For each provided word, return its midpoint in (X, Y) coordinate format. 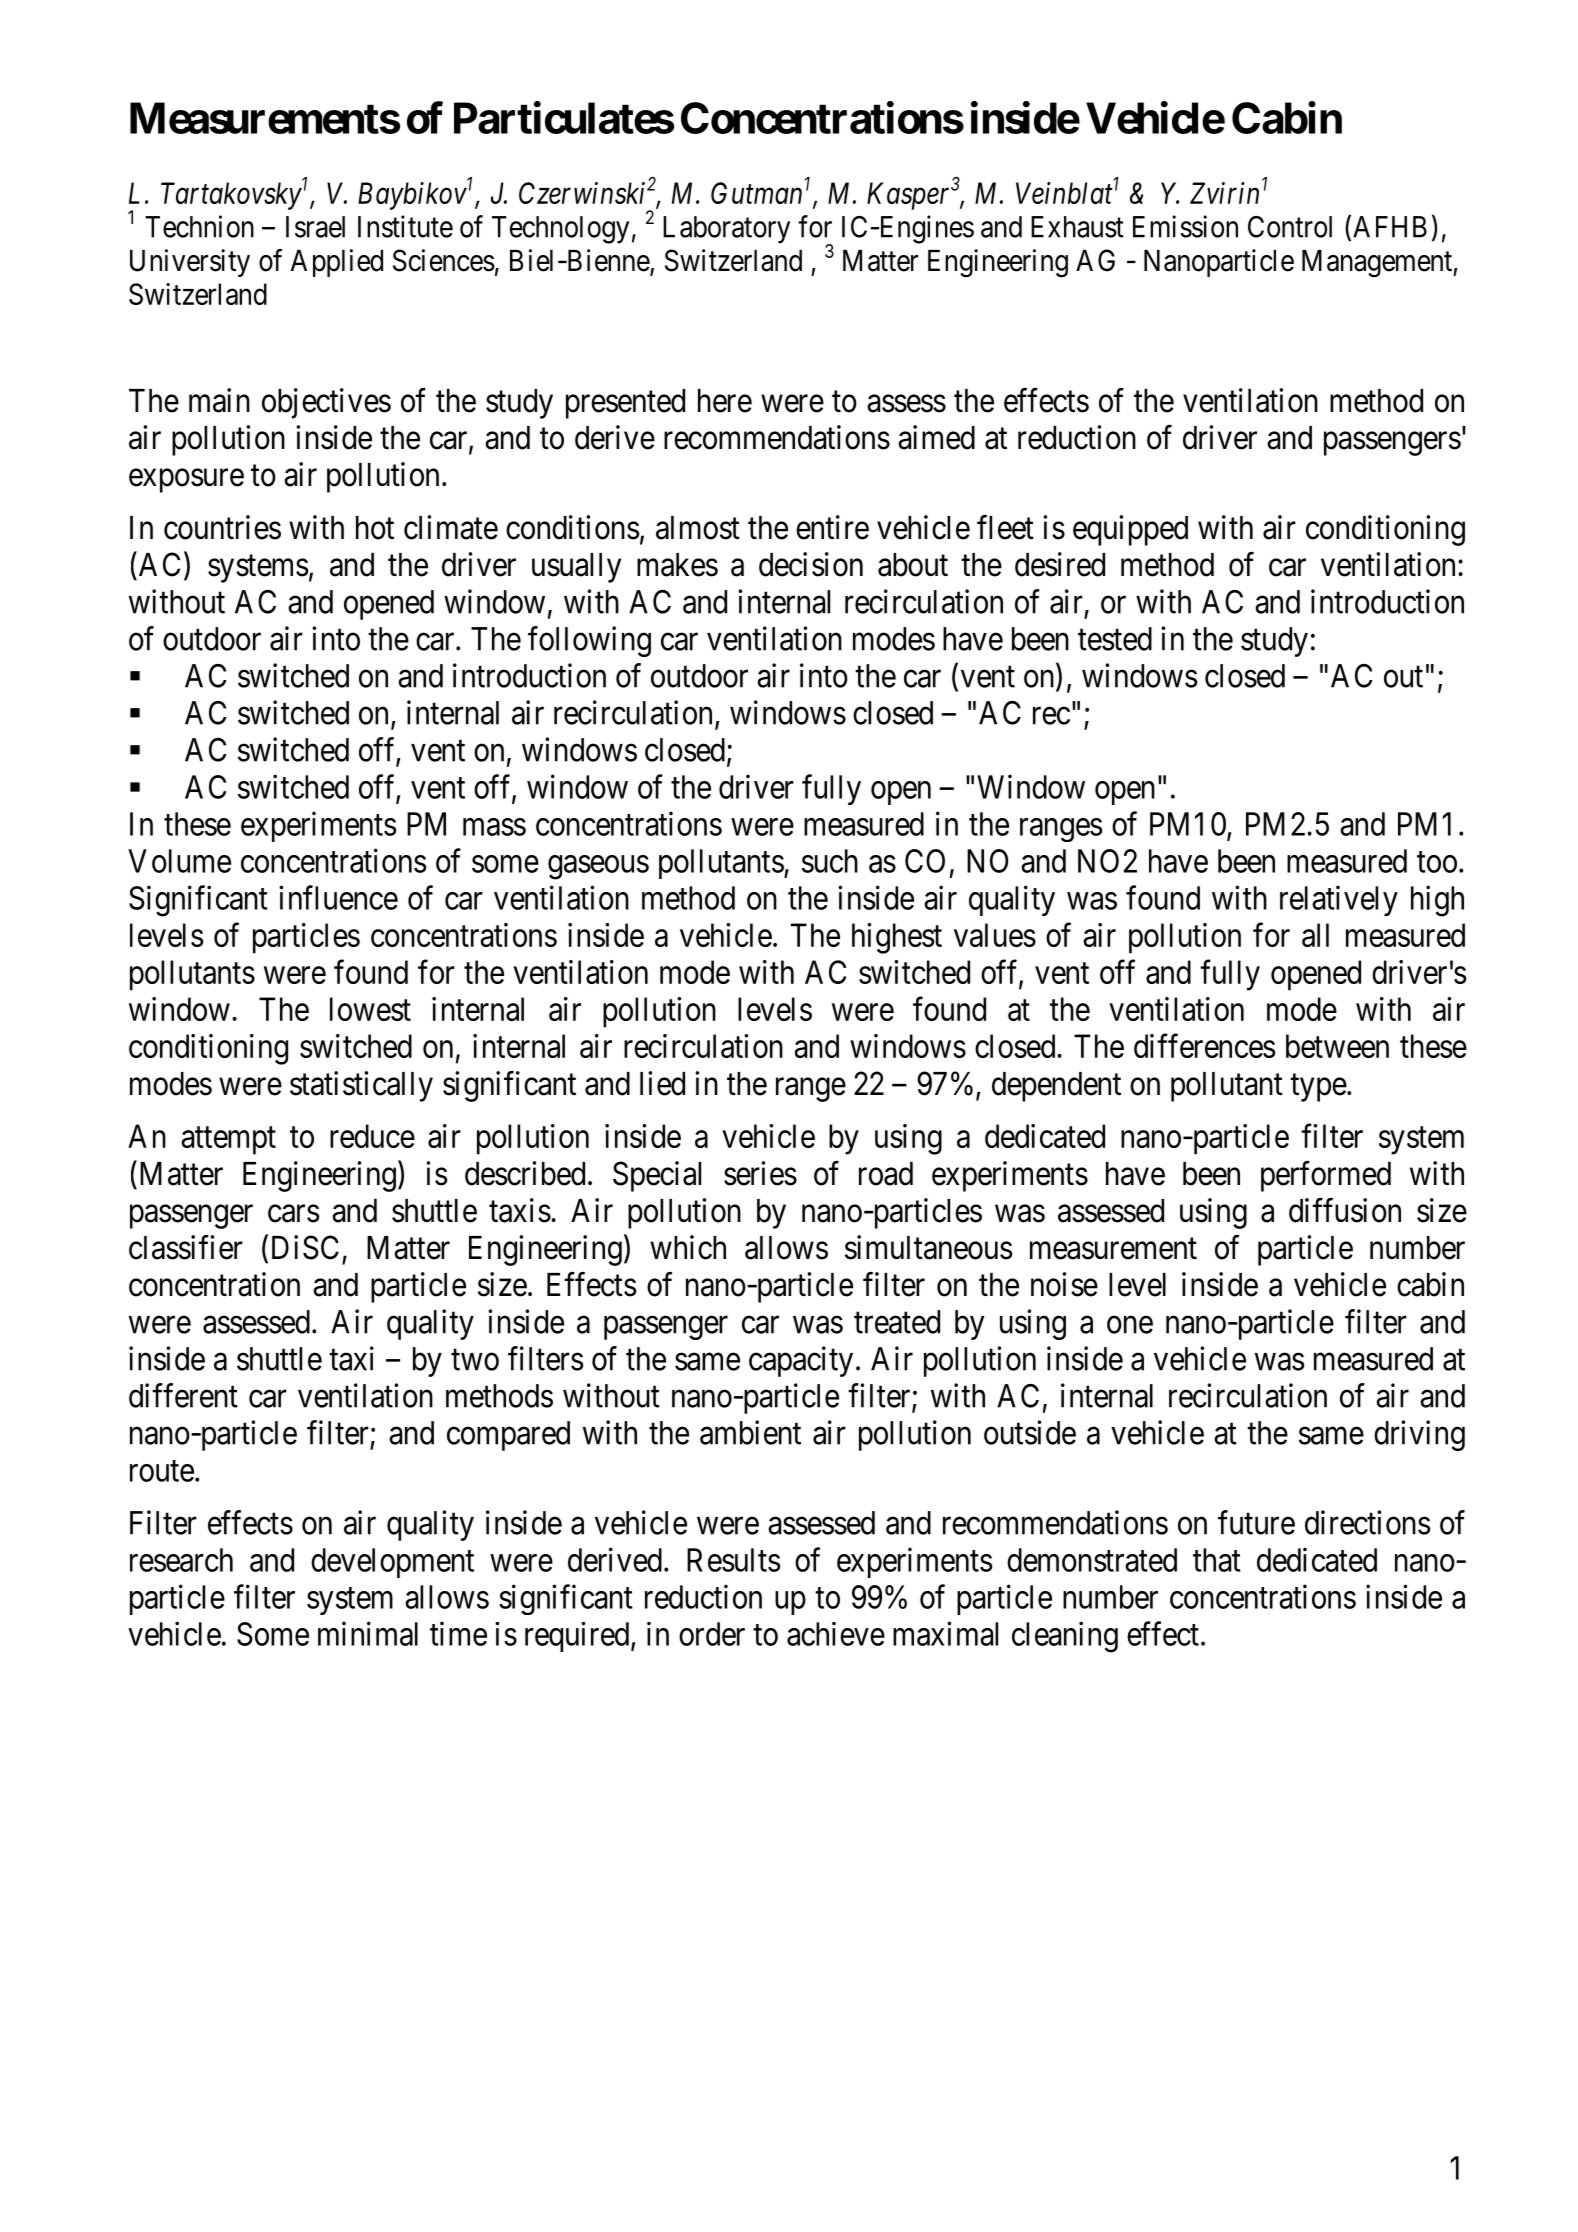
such (830, 861)
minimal (368, 1633)
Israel (315, 227)
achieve (836, 1634)
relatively (1339, 900)
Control (1290, 227)
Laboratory (726, 230)
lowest (370, 1009)
